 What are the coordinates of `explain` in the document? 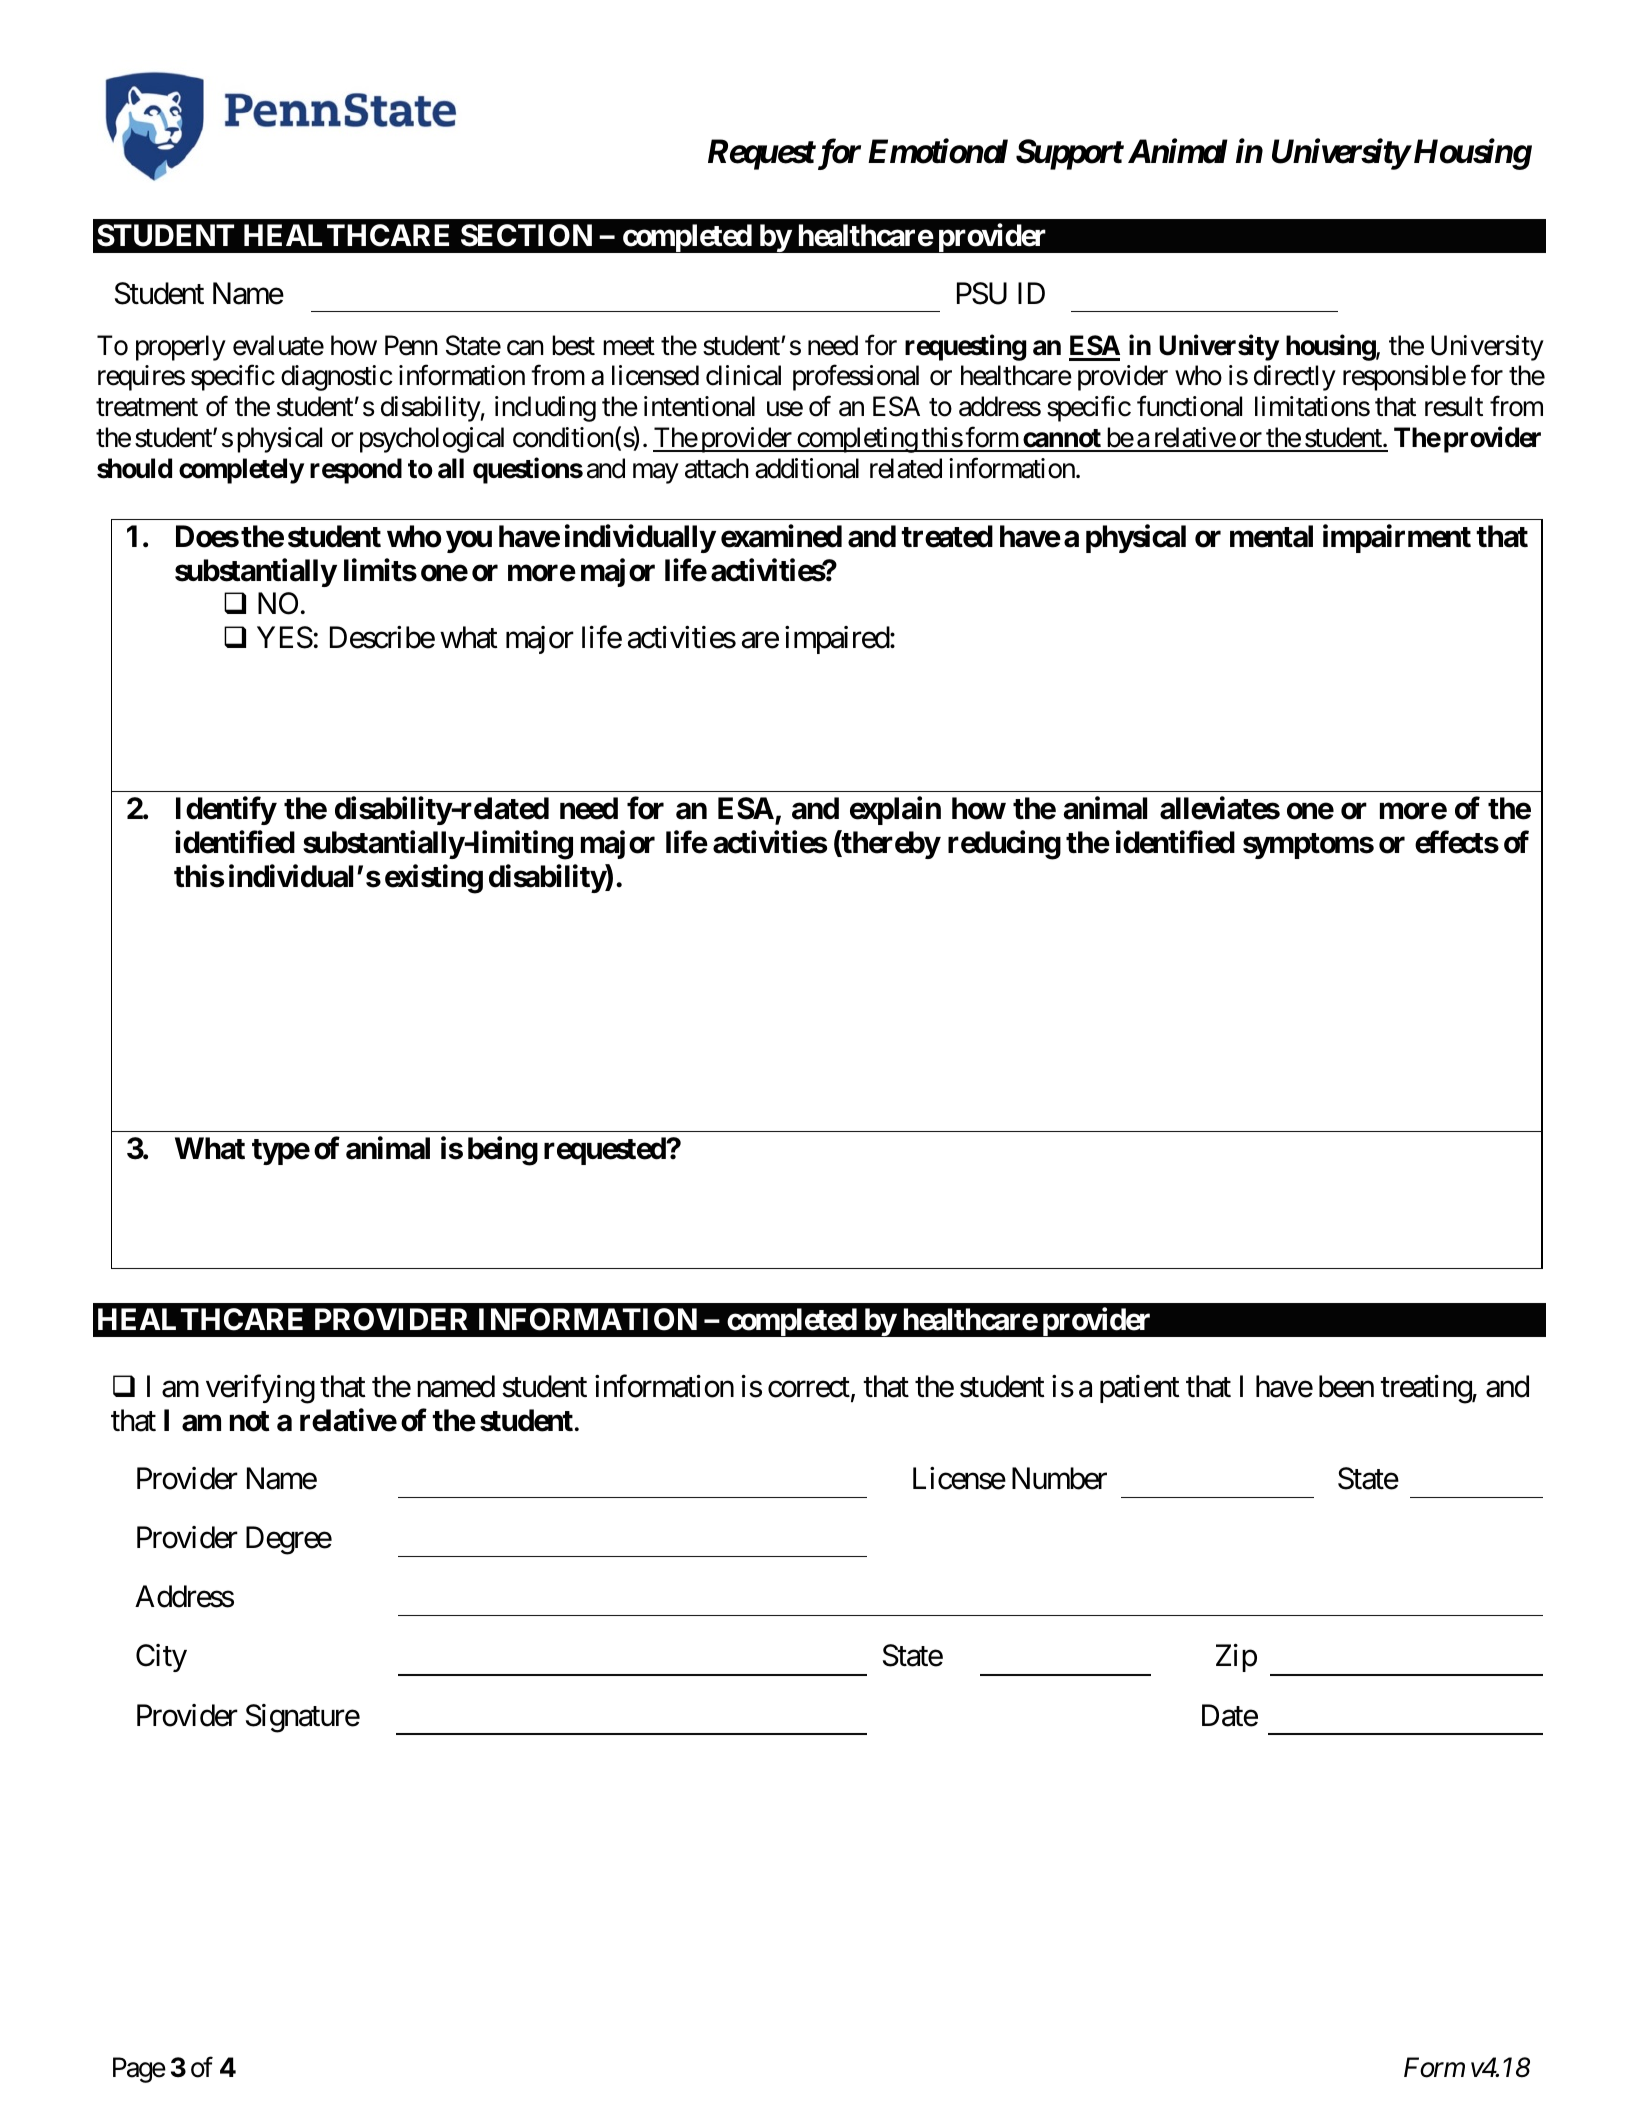 It's located at (895, 811).
